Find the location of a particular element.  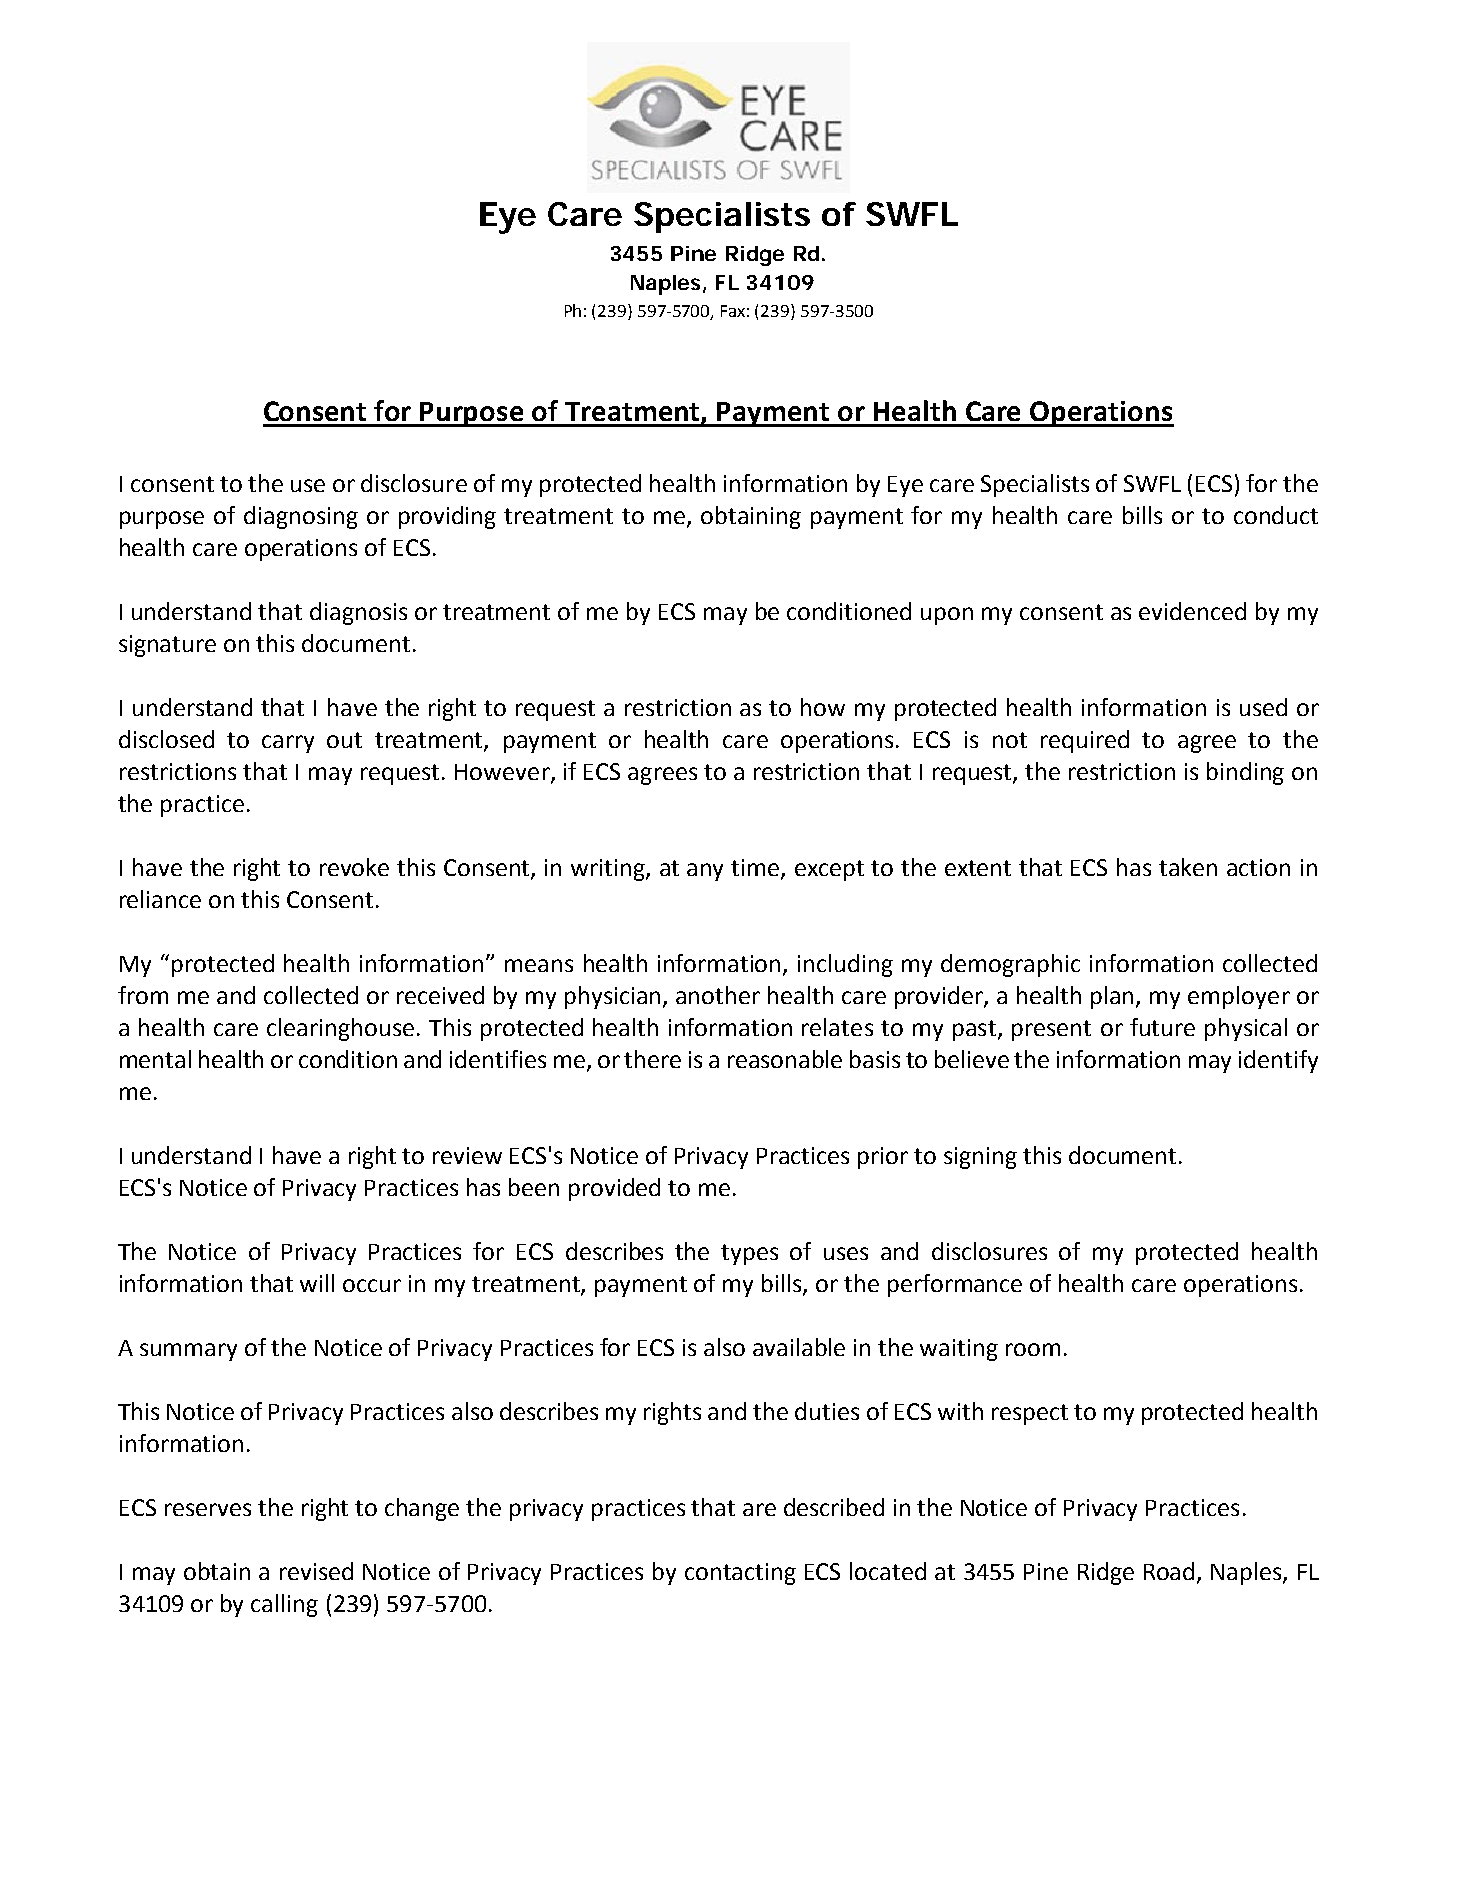

any is located at coordinates (705, 872).
